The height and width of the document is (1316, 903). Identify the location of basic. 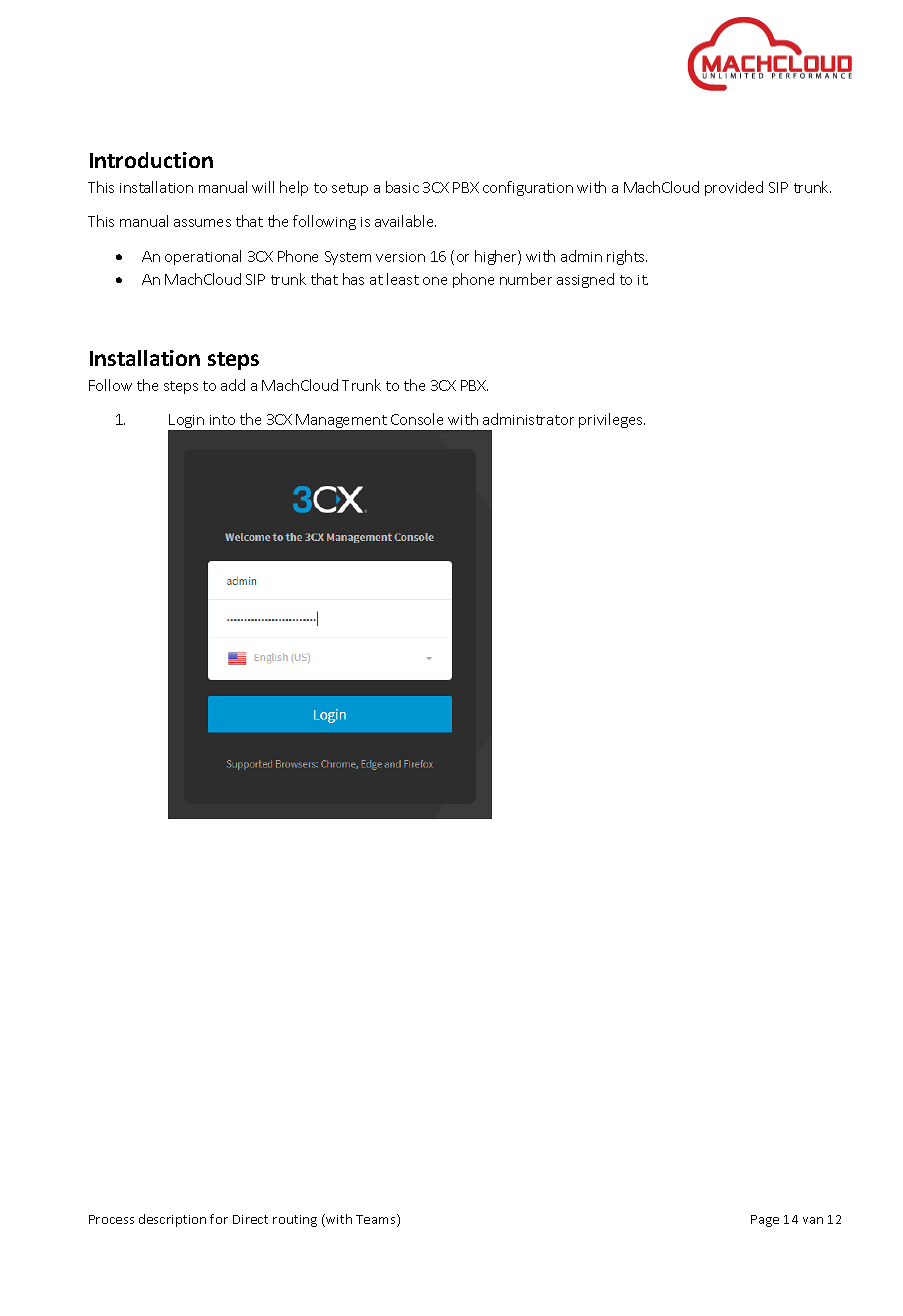
(402, 187).
